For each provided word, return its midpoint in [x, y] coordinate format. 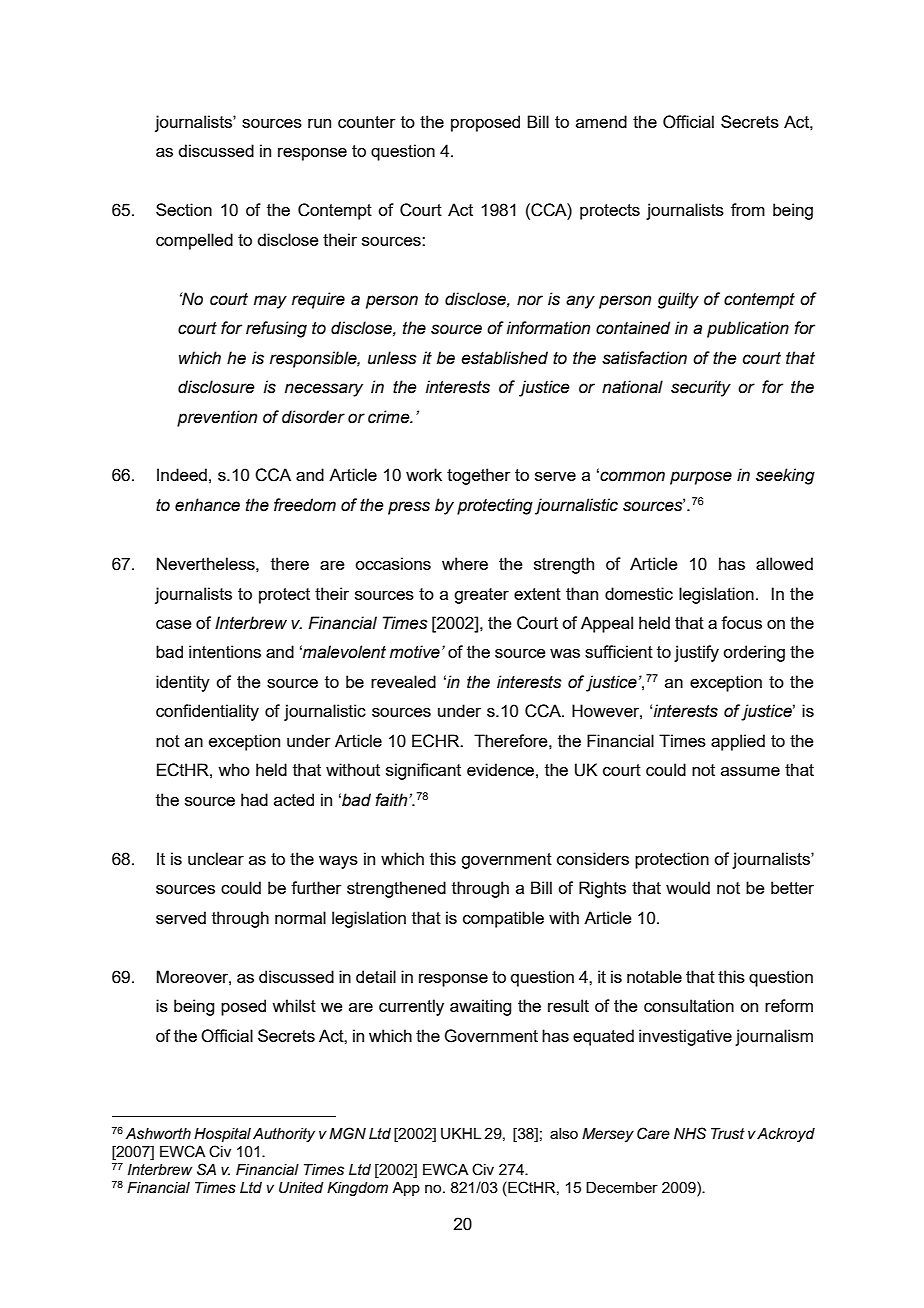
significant [423, 771]
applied [738, 742]
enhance [207, 505]
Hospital [222, 1135]
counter [367, 122]
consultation [689, 1005]
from [748, 209]
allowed [784, 563]
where [465, 563]
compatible [503, 919]
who [234, 769]
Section [184, 209]
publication [748, 329]
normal [300, 917]
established [504, 358]
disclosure [216, 387]
